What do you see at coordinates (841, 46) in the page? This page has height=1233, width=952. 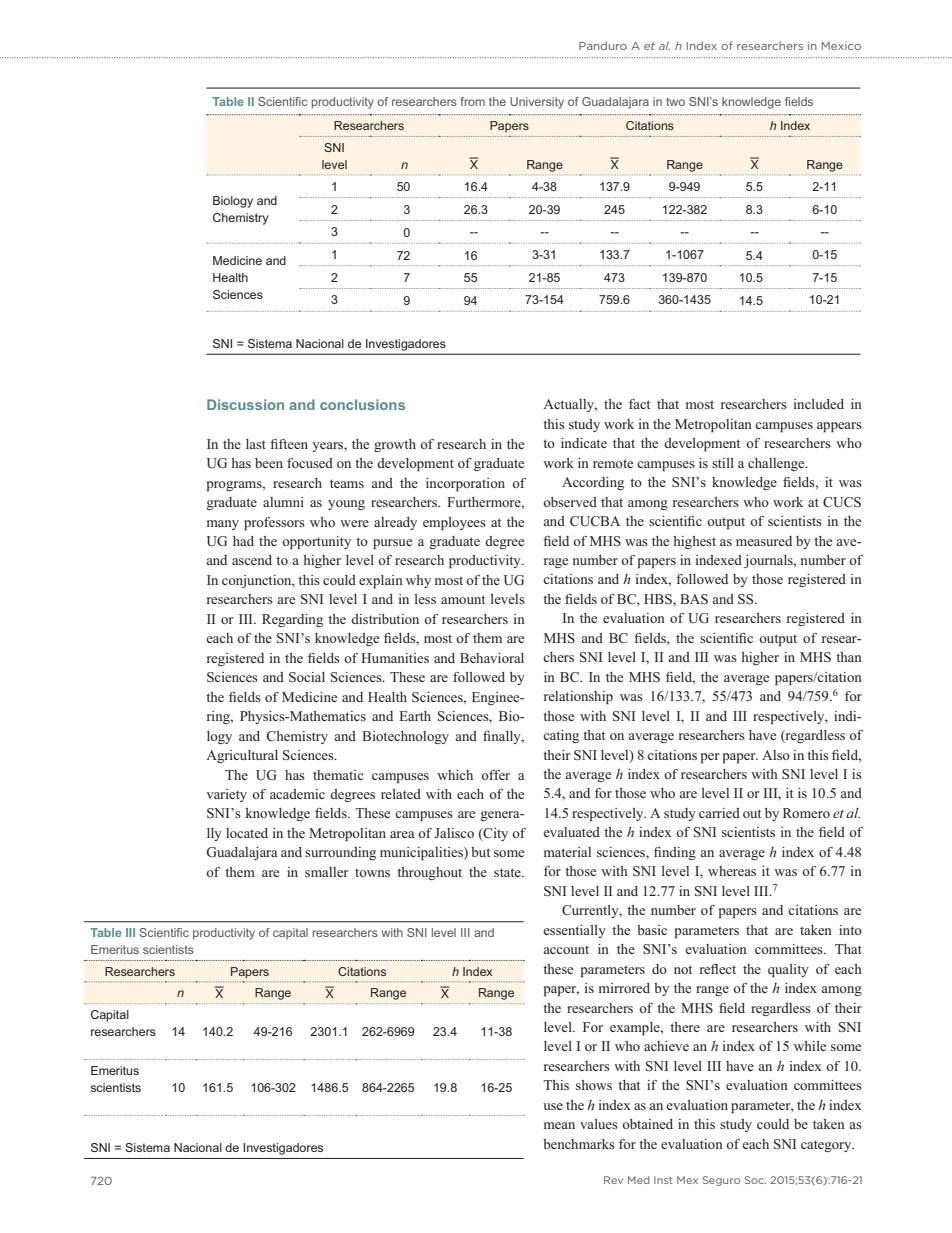 I see `Mexico` at bounding box center [841, 46].
